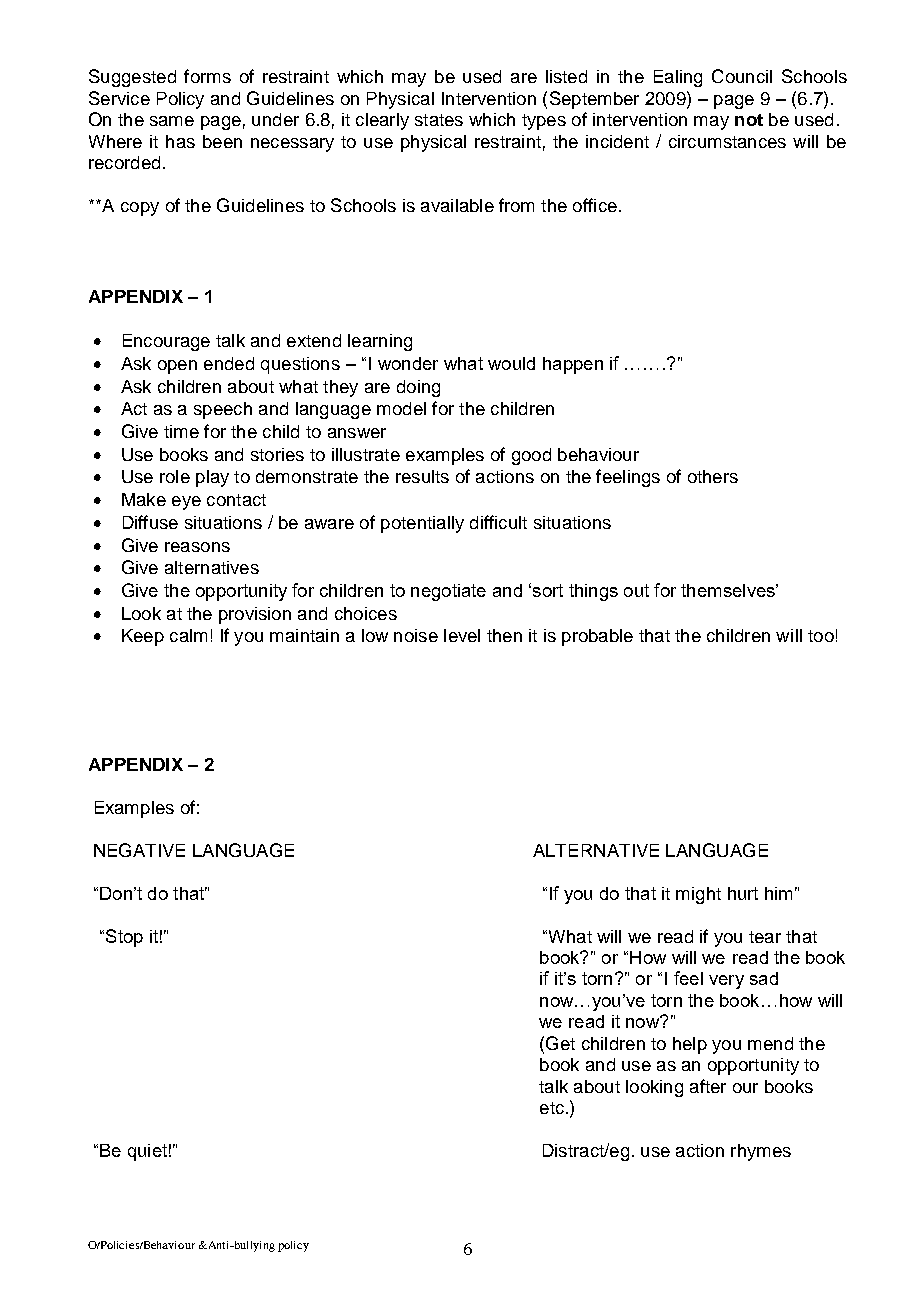 This page has width=924, height=1308. I want to click on hurt, so click(743, 893).
